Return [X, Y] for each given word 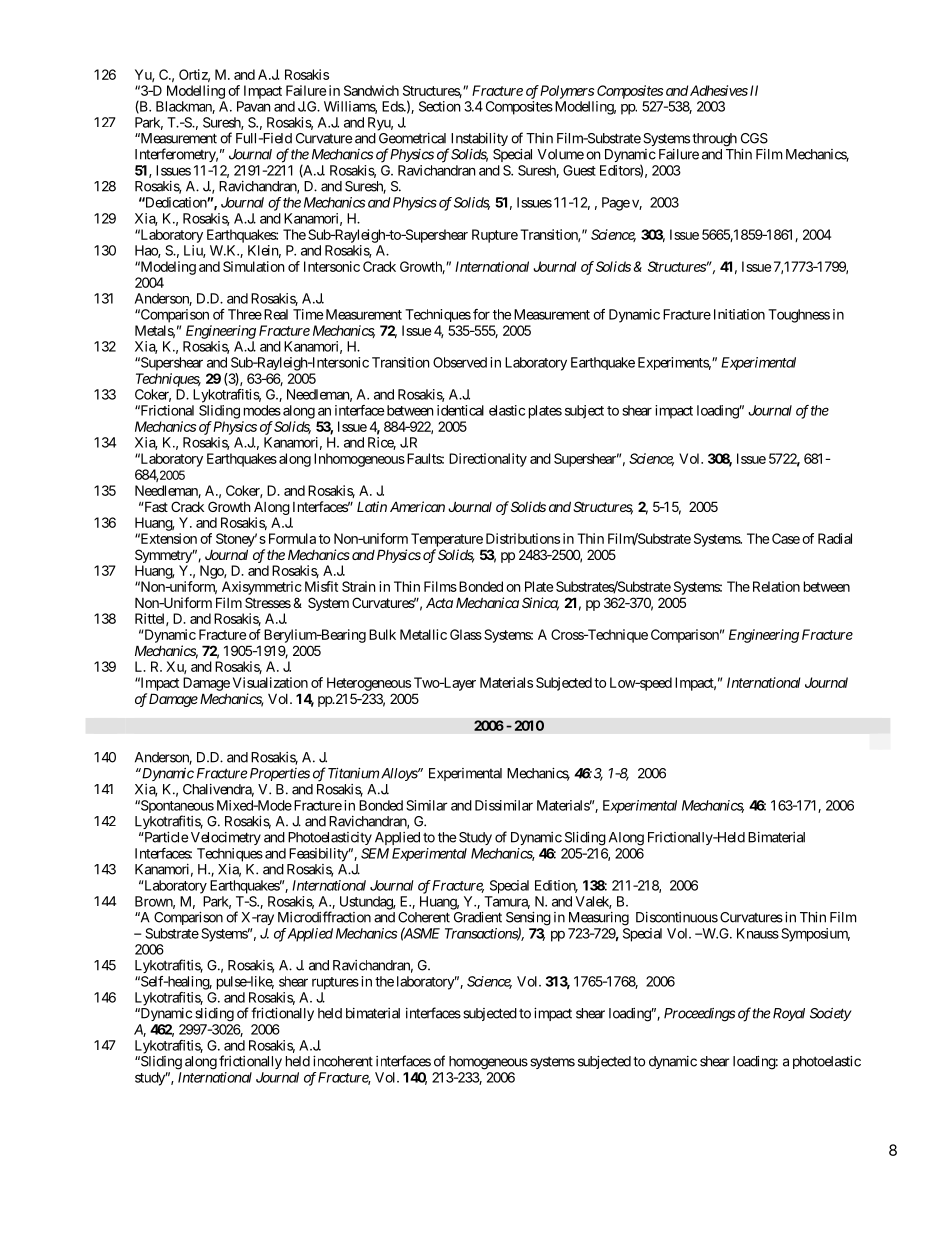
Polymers [567, 92]
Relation [774, 586]
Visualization [270, 682]
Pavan [253, 106]
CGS [754, 138]
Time [308, 314]
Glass [466, 634]
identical [460, 410]
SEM [375, 853]
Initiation [739, 314]
